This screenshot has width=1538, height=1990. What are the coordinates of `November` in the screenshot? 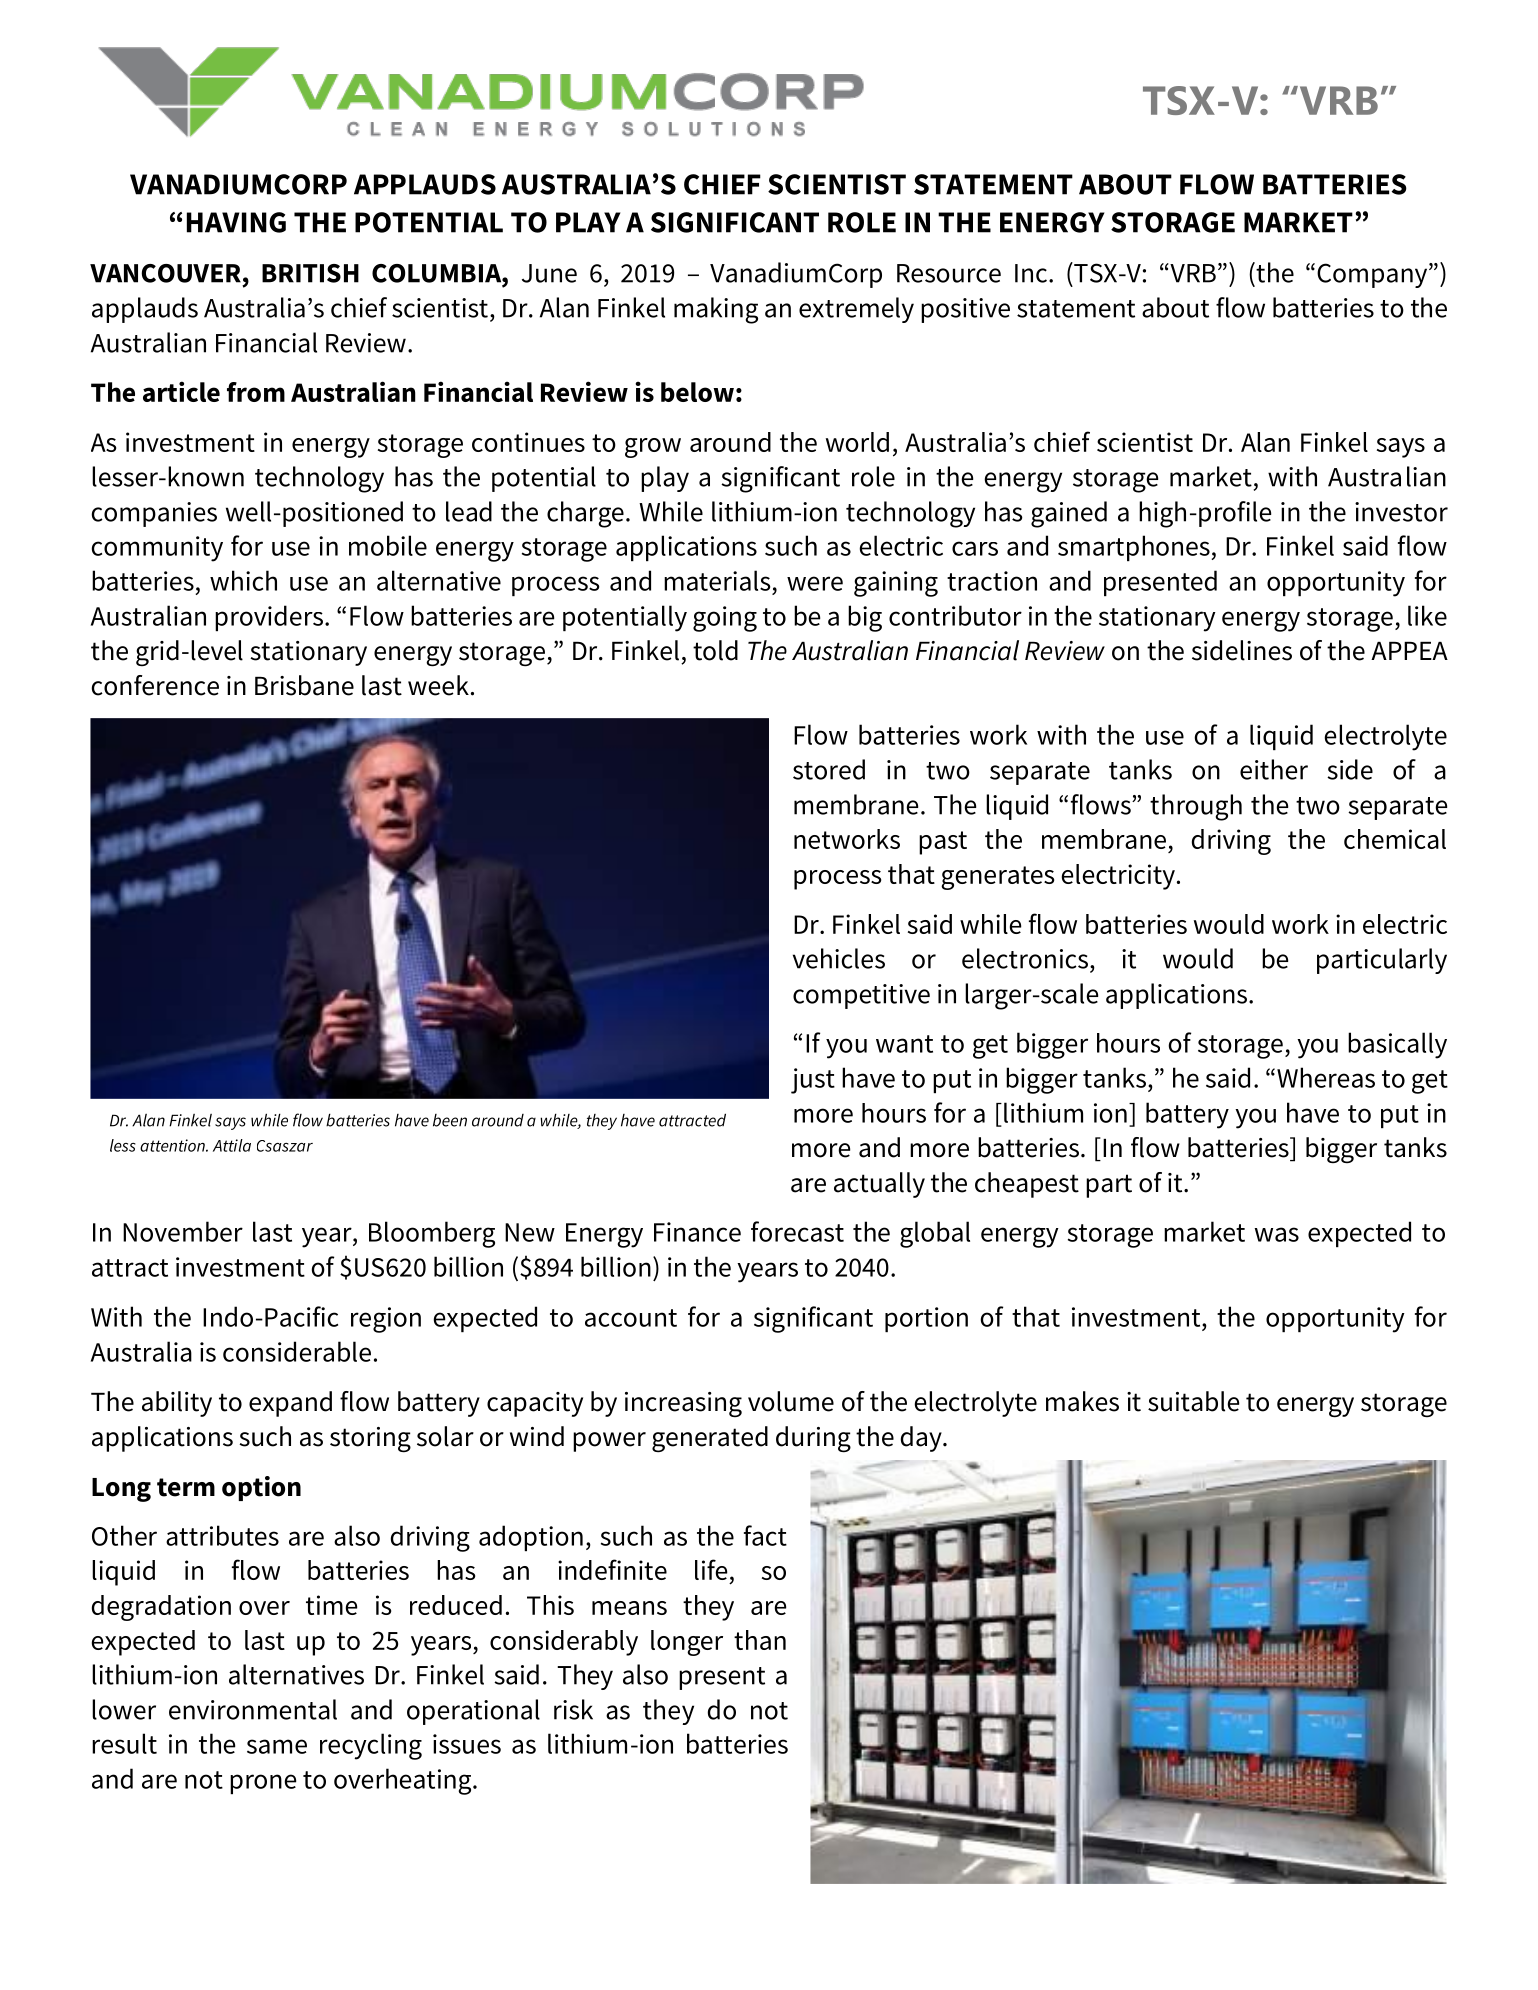 It's located at (183, 1231).
